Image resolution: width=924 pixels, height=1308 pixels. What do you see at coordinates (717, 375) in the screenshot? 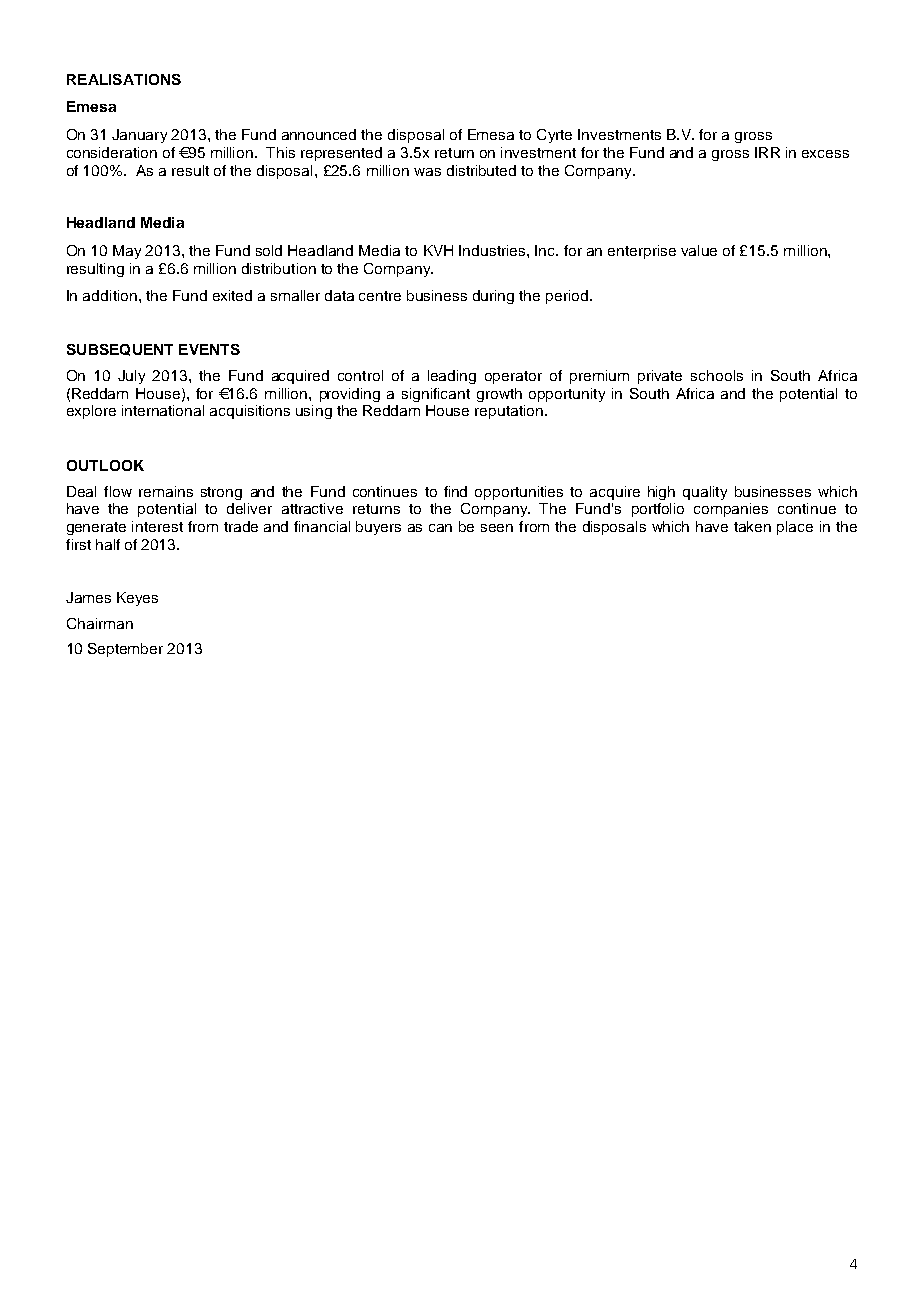
I see `schools` at bounding box center [717, 375].
